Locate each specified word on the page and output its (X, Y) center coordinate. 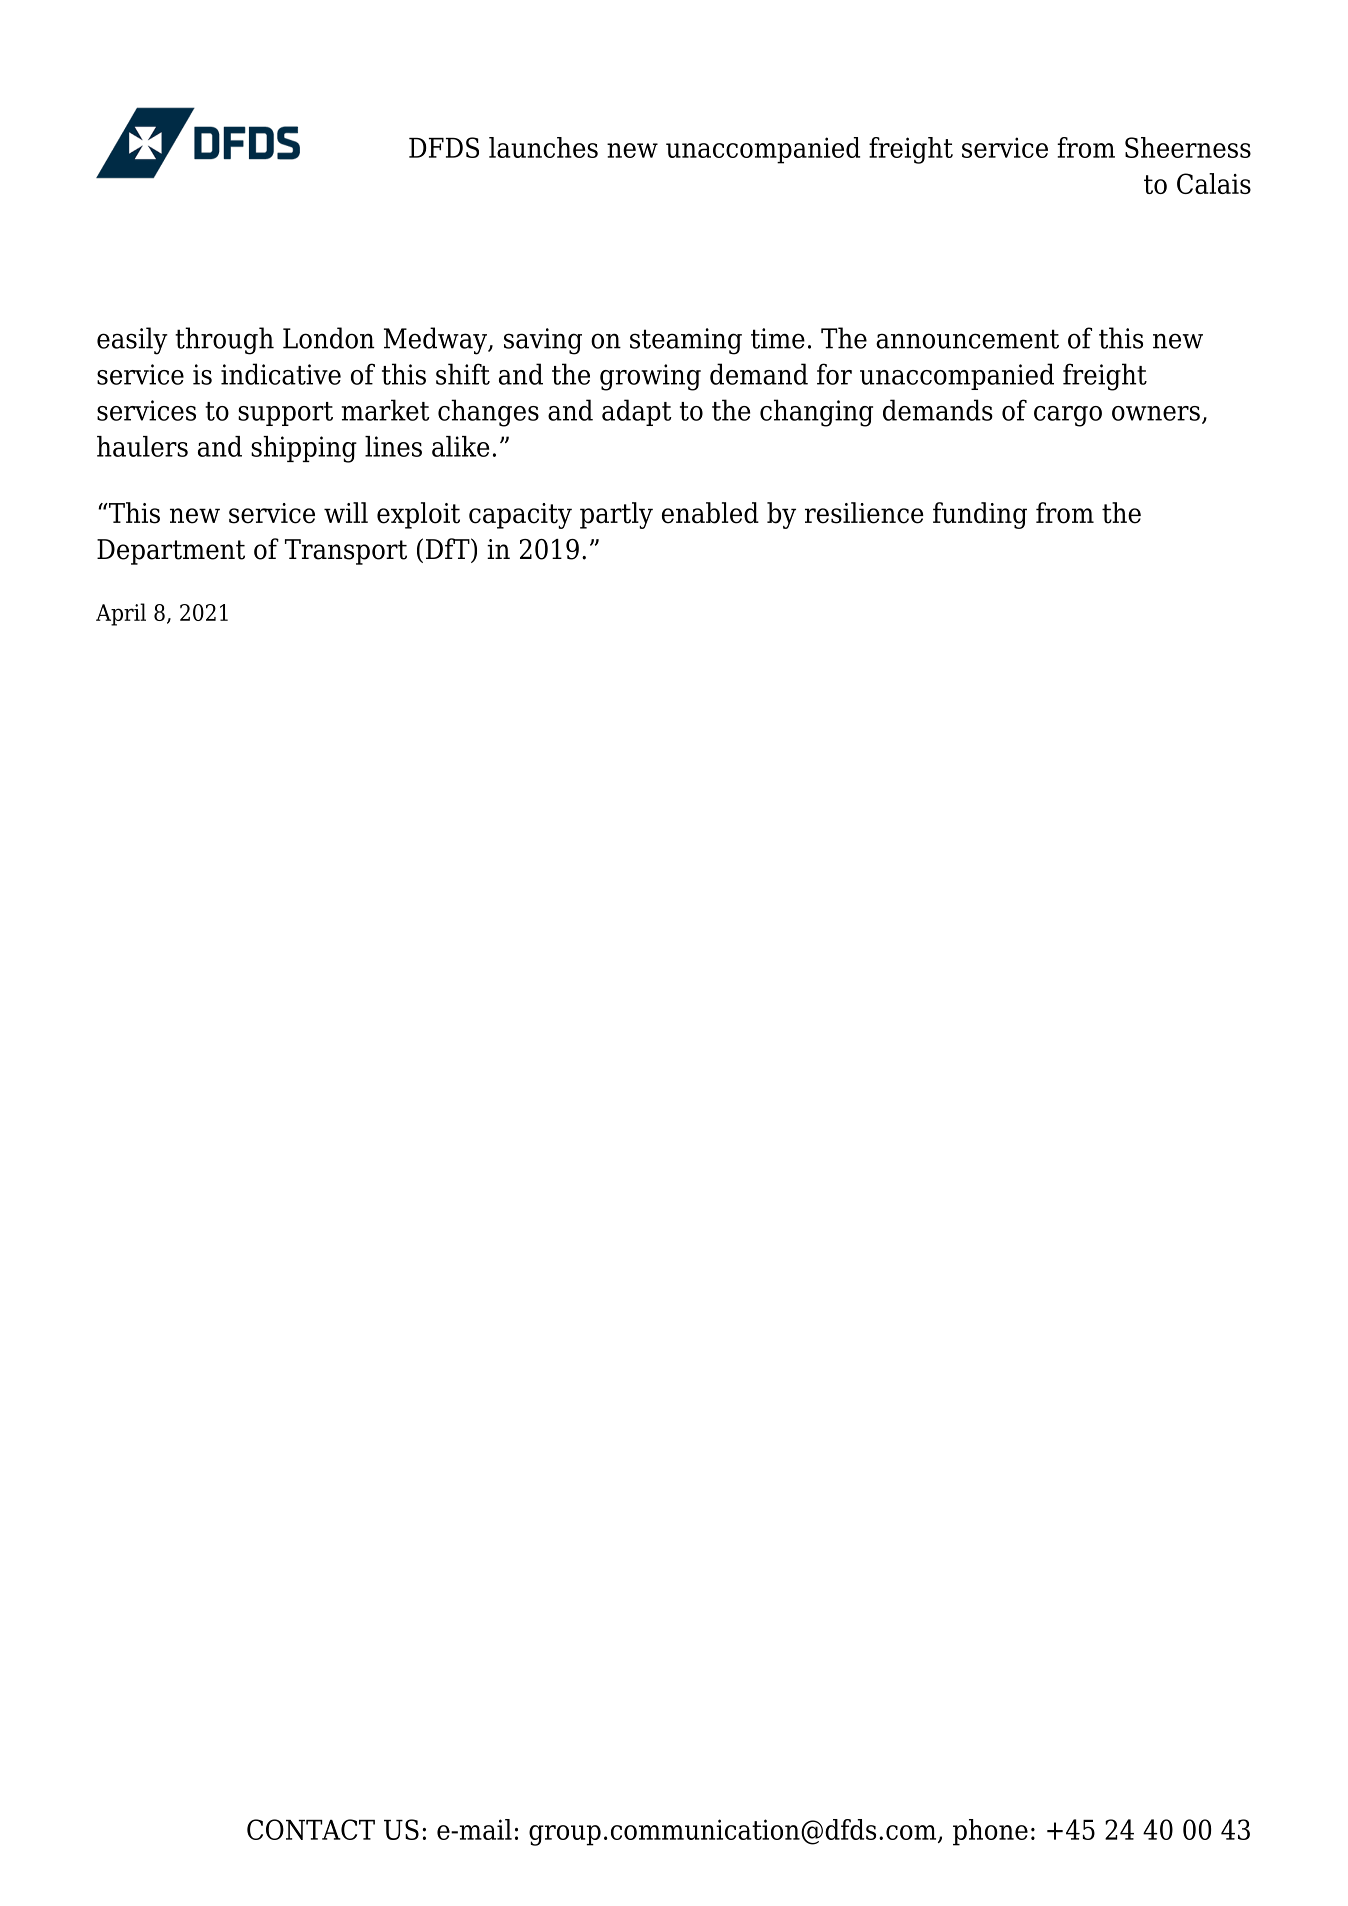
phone (990, 1832)
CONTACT (311, 1829)
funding (980, 515)
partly (616, 515)
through (224, 341)
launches (543, 147)
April (121, 614)
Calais (1214, 183)
